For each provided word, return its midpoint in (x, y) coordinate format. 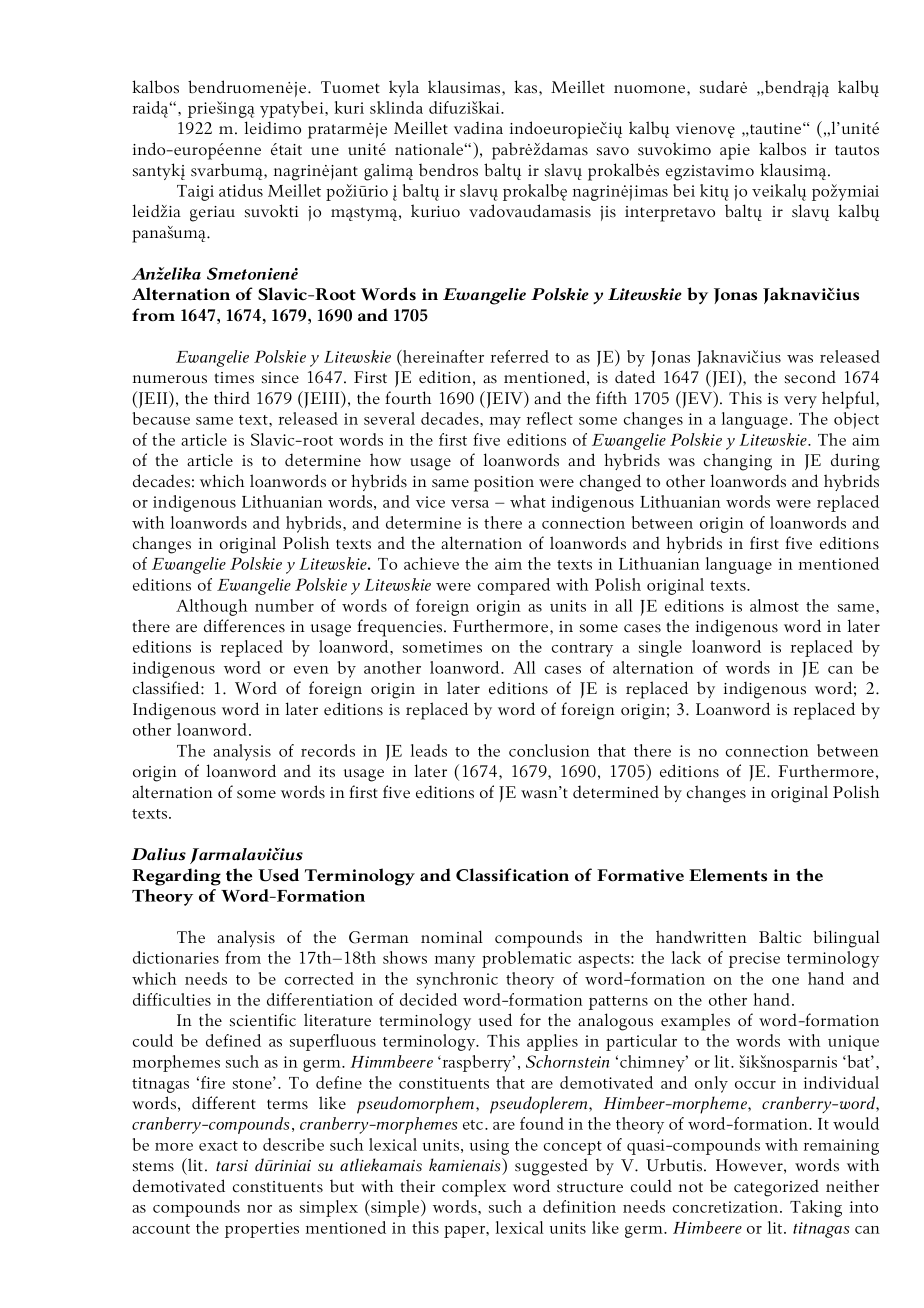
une (325, 151)
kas (527, 88)
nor (259, 1209)
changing (738, 462)
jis (608, 213)
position (504, 484)
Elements (728, 875)
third (232, 397)
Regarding (176, 877)
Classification (512, 875)
